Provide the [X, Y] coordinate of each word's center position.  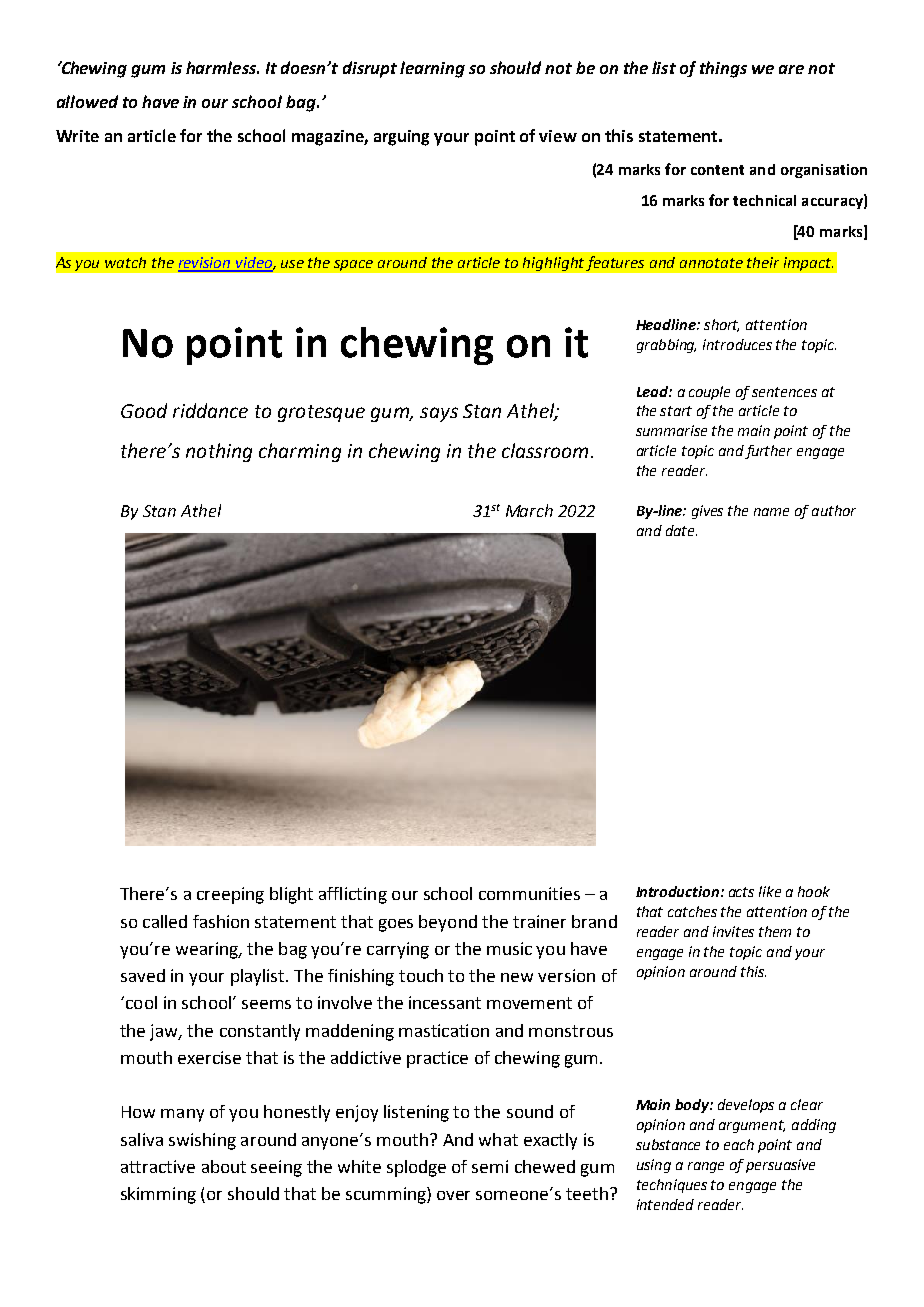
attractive [158, 1166]
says [439, 414]
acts [741, 892]
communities [529, 893]
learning [432, 69]
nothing [219, 452]
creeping [230, 895]
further [768, 452]
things [723, 69]
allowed [87, 101]
